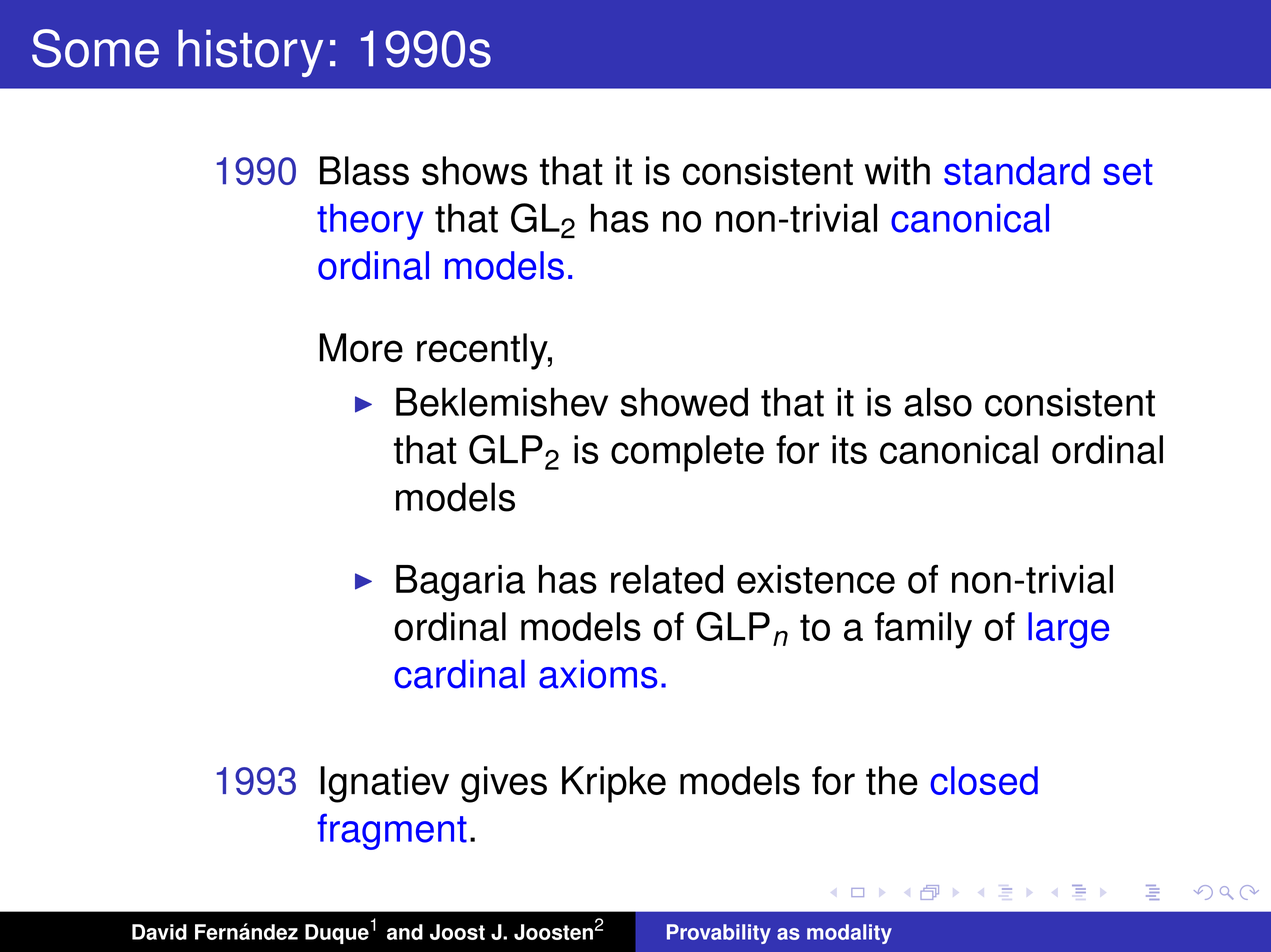 The image size is (1271, 952). What do you see at coordinates (392, 831) in the screenshot?
I see `fragment` at bounding box center [392, 831].
